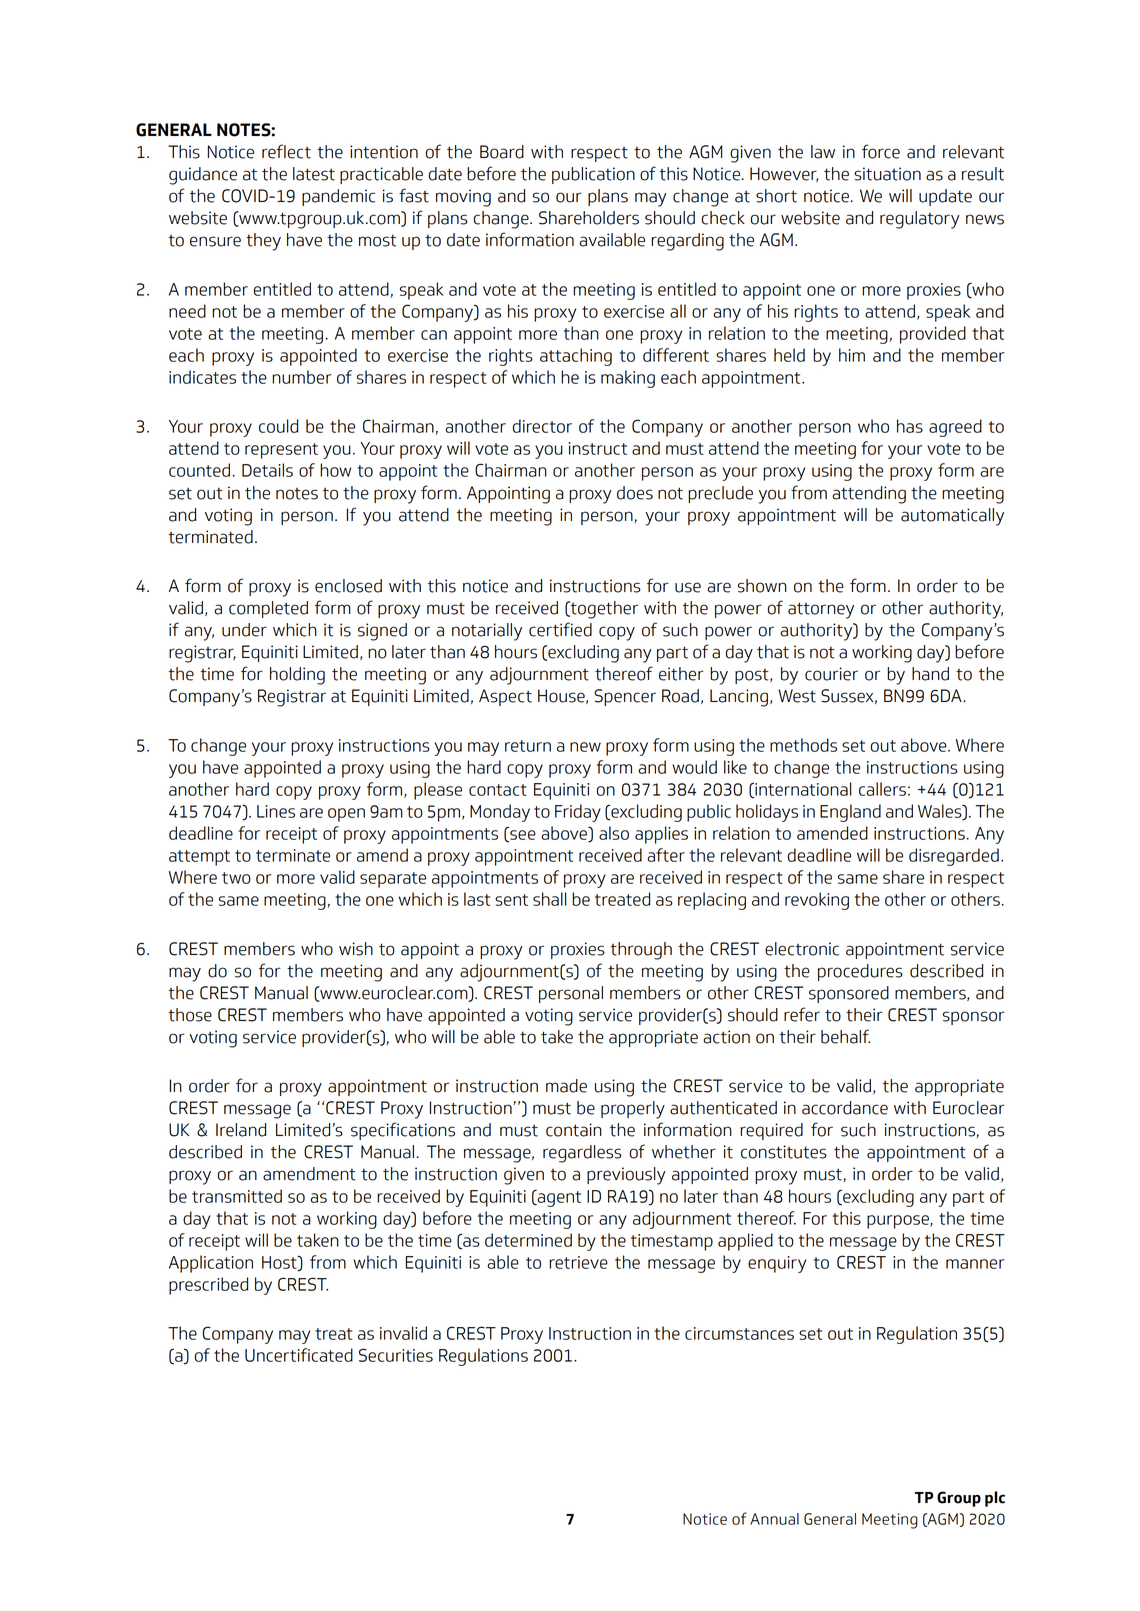 The image size is (1140, 1611). Describe the element at coordinates (560, 629) in the page. I see `certified` at that location.
